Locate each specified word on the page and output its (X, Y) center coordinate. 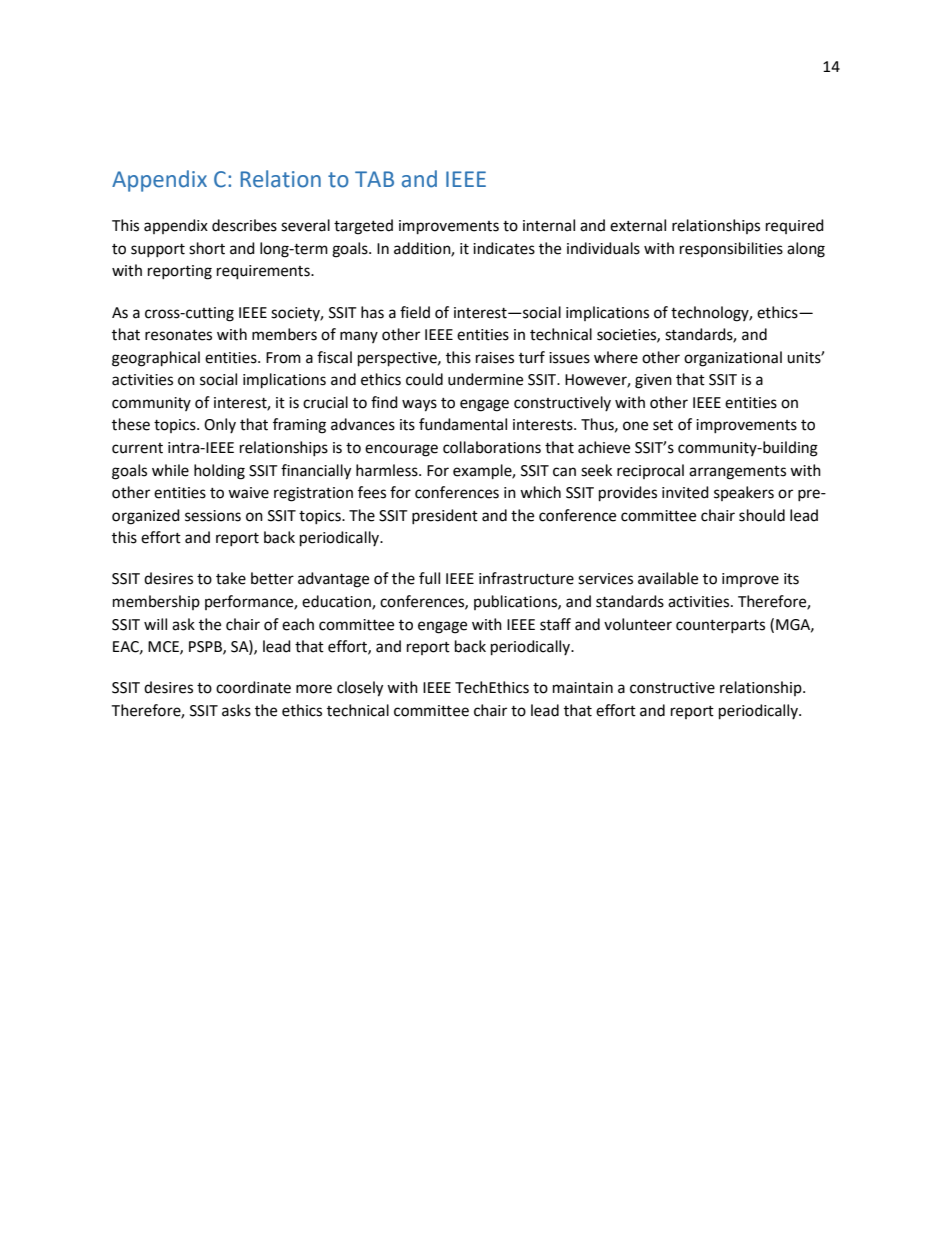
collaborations (492, 447)
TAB (374, 179)
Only (220, 425)
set (663, 425)
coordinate (253, 687)
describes (244, 225)
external (638, 225)
